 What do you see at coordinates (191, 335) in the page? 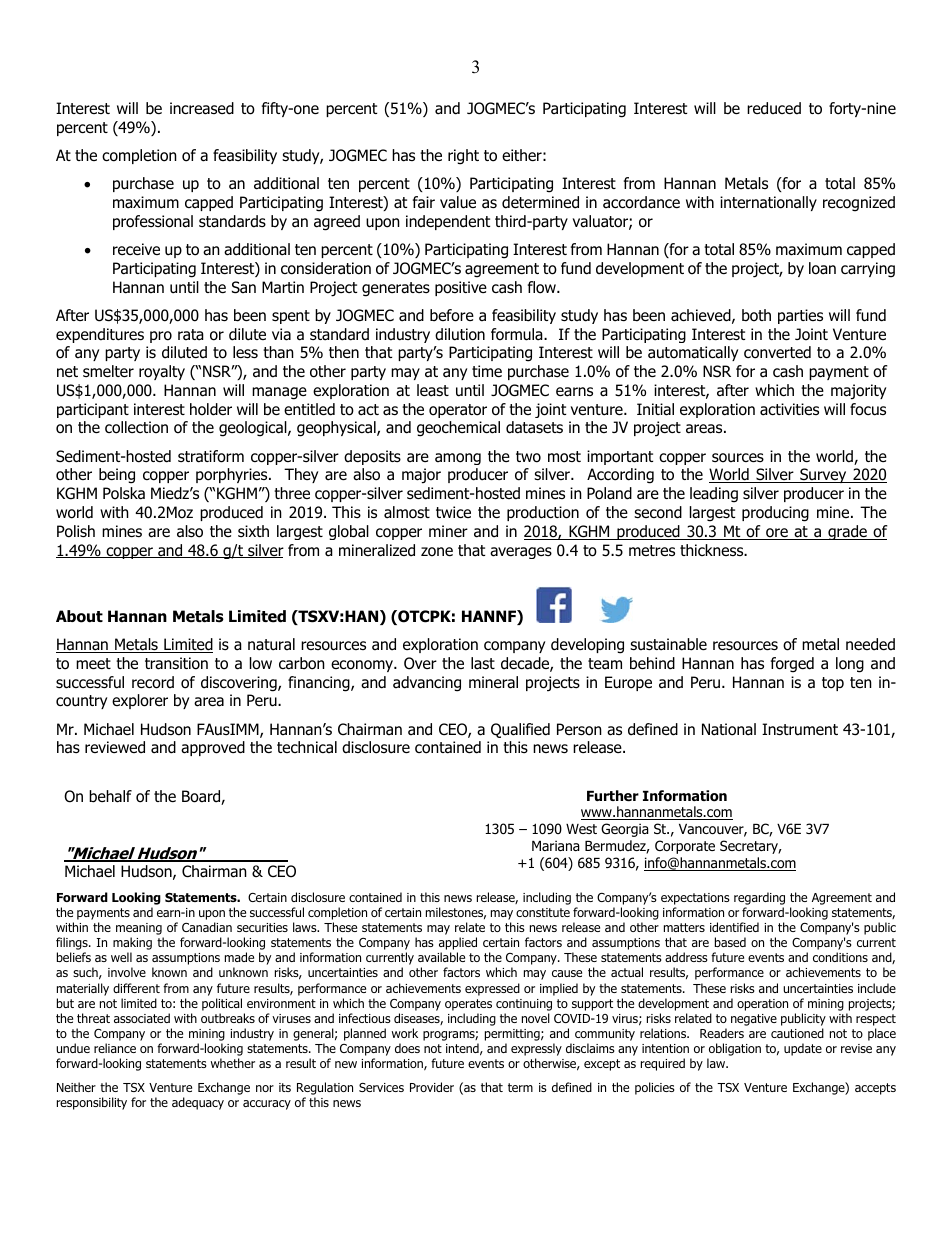
I see `rata` at bounding box center [191, 335].
